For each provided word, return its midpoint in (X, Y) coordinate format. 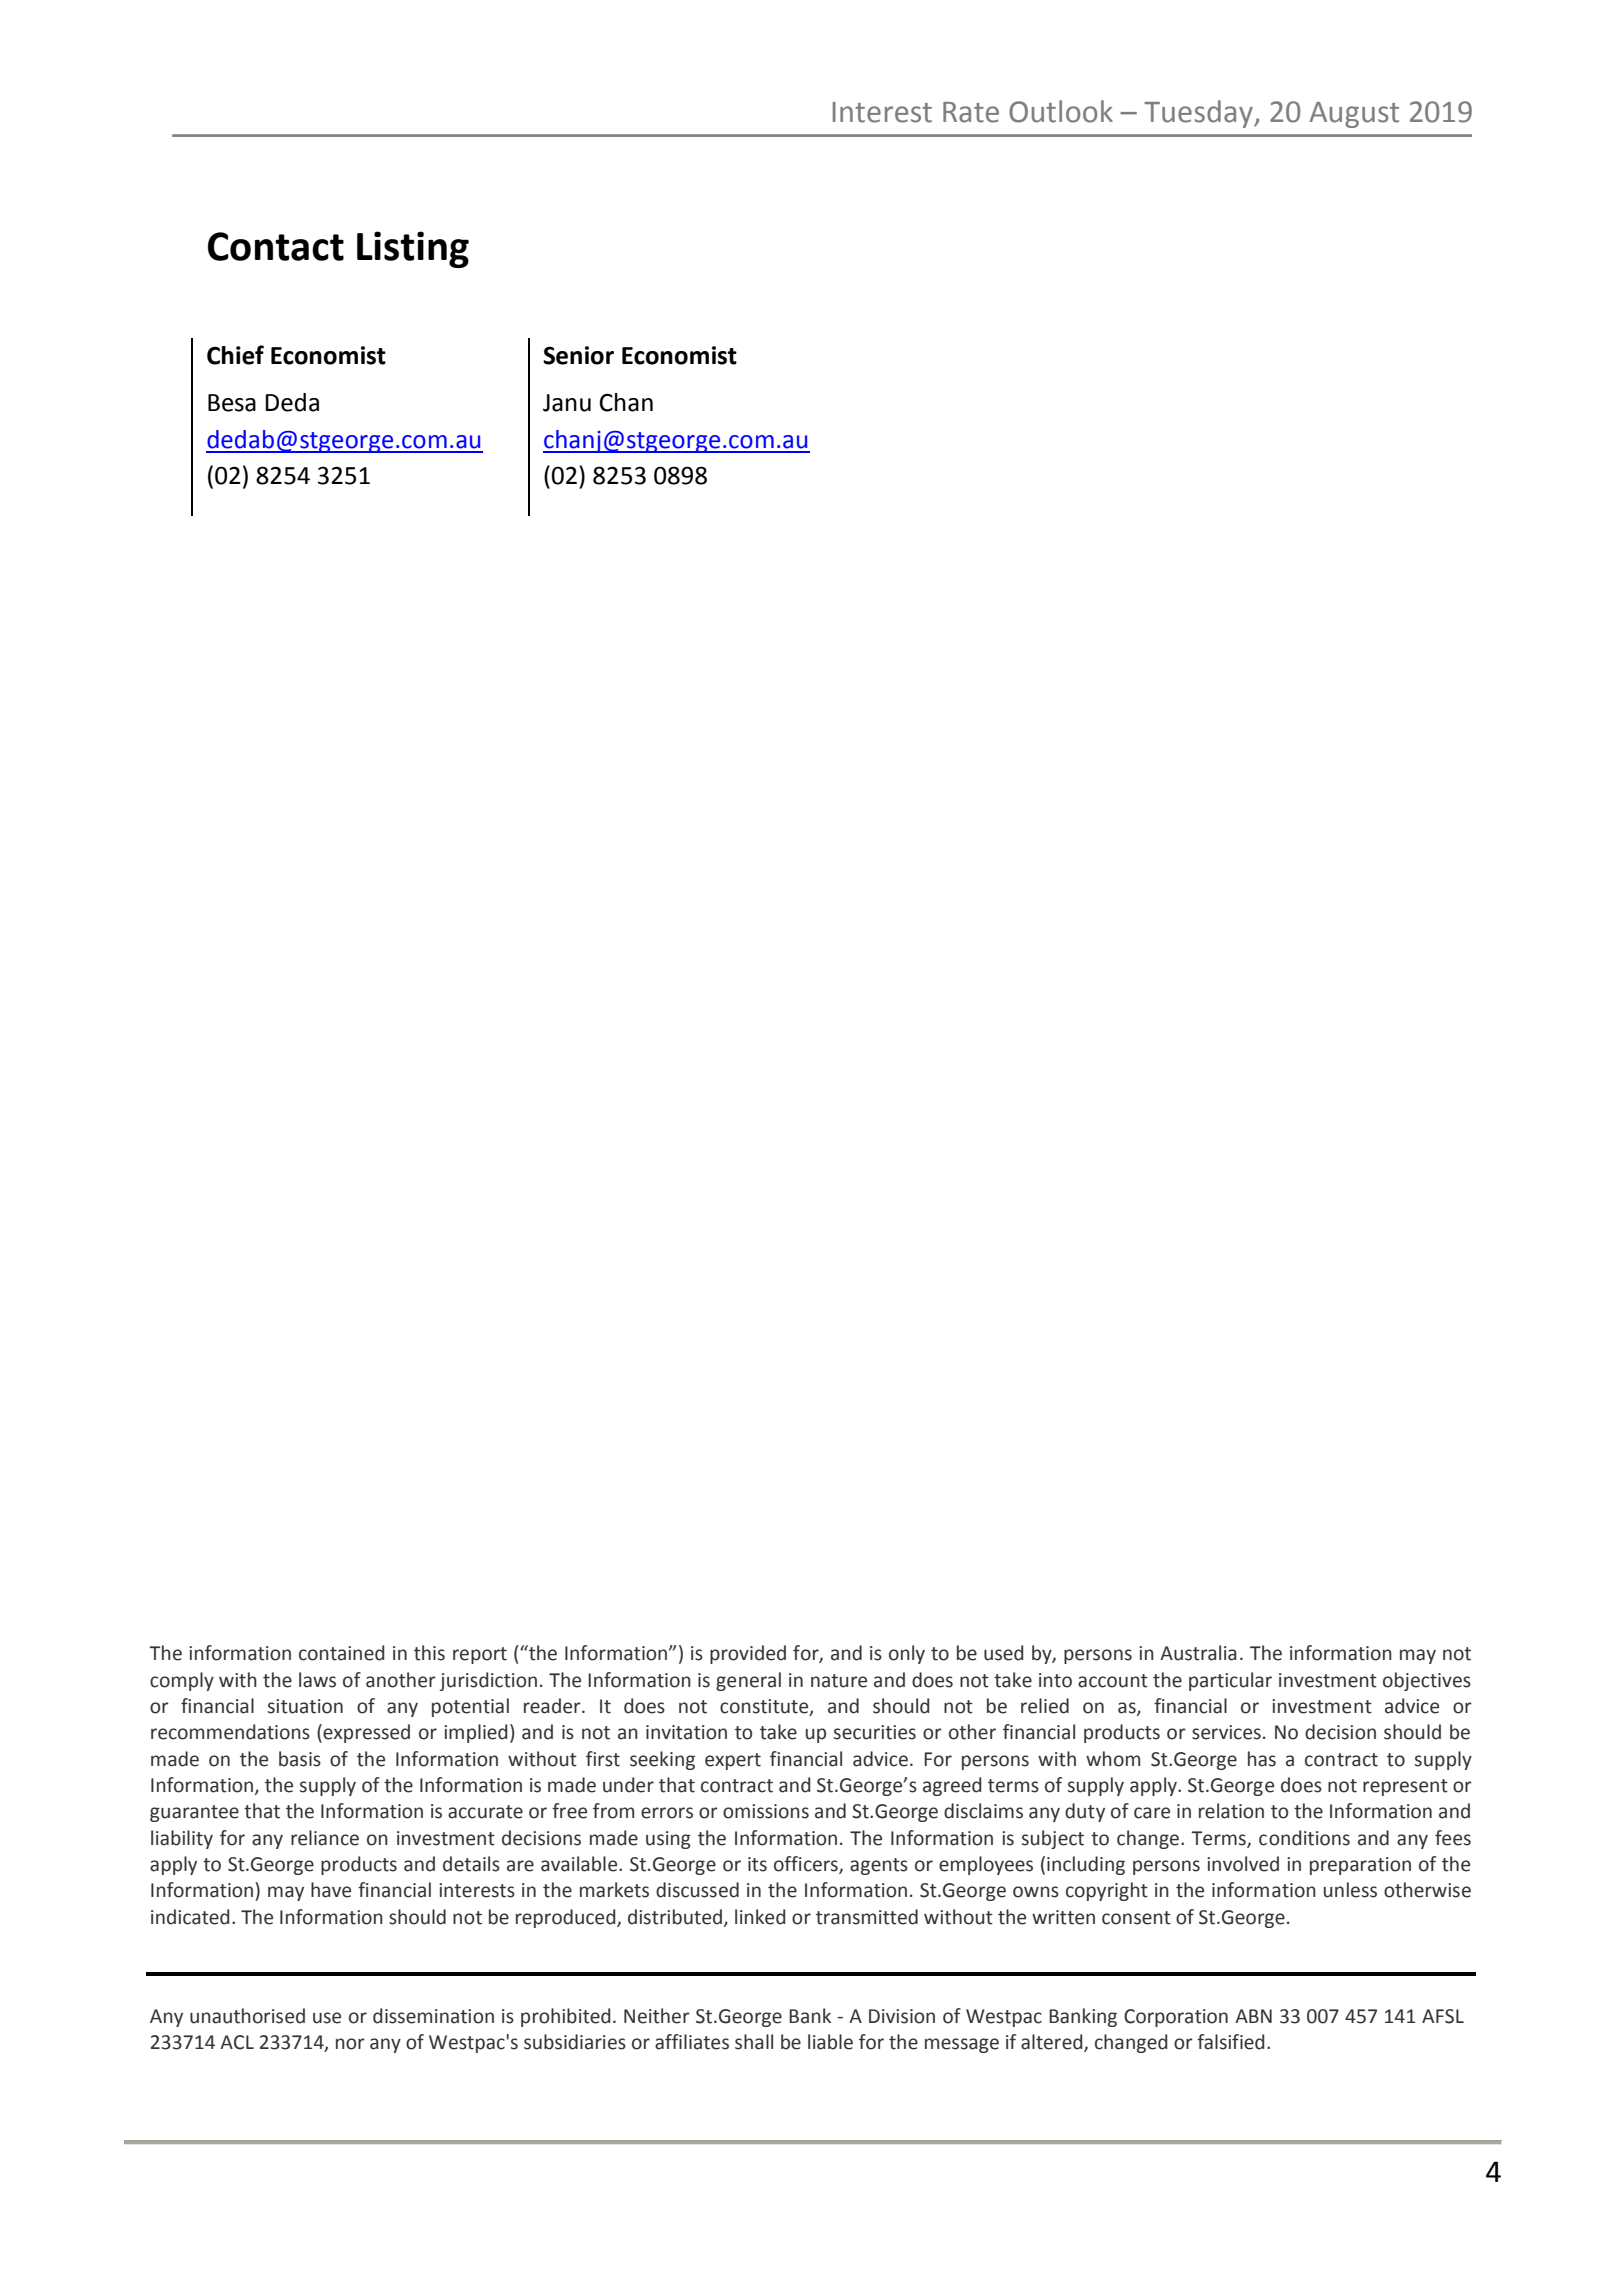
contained (342, 1653)
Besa (232, 403)
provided (748, 1654)
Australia (1198, 1653)
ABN (1253, 2016)
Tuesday (1199, 114)
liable (830, 2042)
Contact (276, 246)
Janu (567, 403)
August (1354, 115)
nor (350, 2044)
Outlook (1061, 111)
